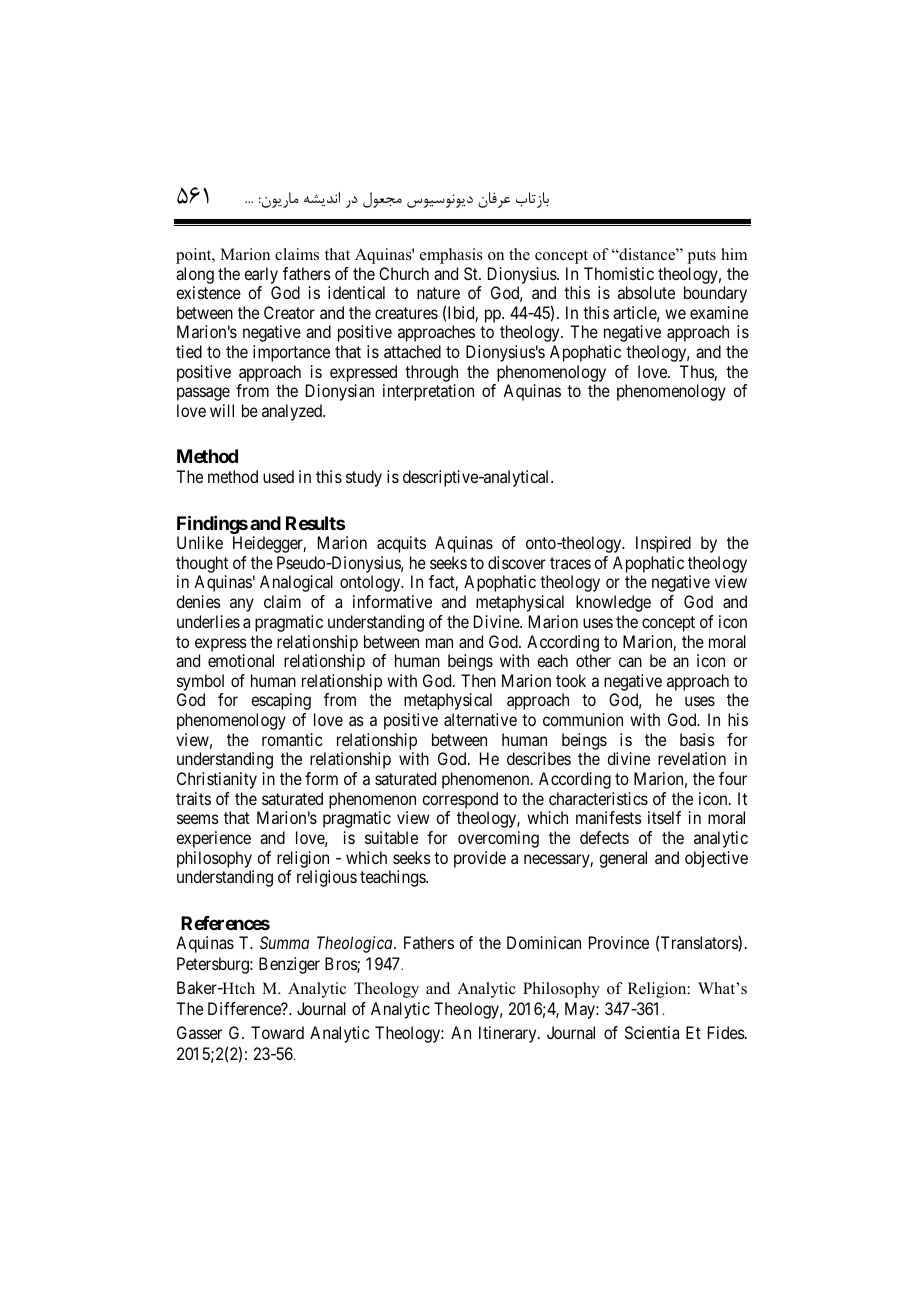 The width and height of the document is (924, 1308). Describe the element at coordinates (217, 780) in the document. I see `Christianity` at that location.
